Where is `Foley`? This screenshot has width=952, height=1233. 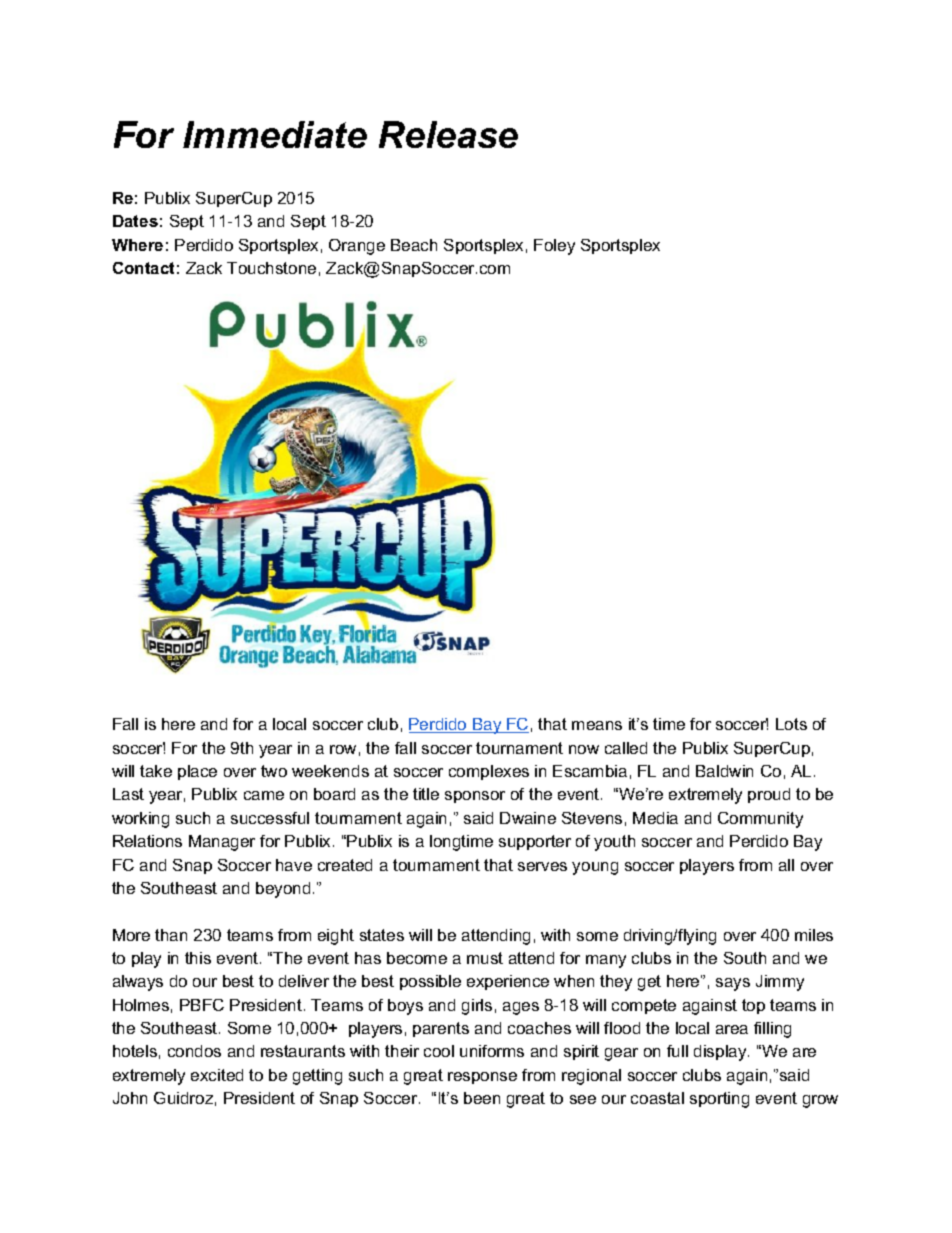
Foley is located at coordinates (554, 247).
